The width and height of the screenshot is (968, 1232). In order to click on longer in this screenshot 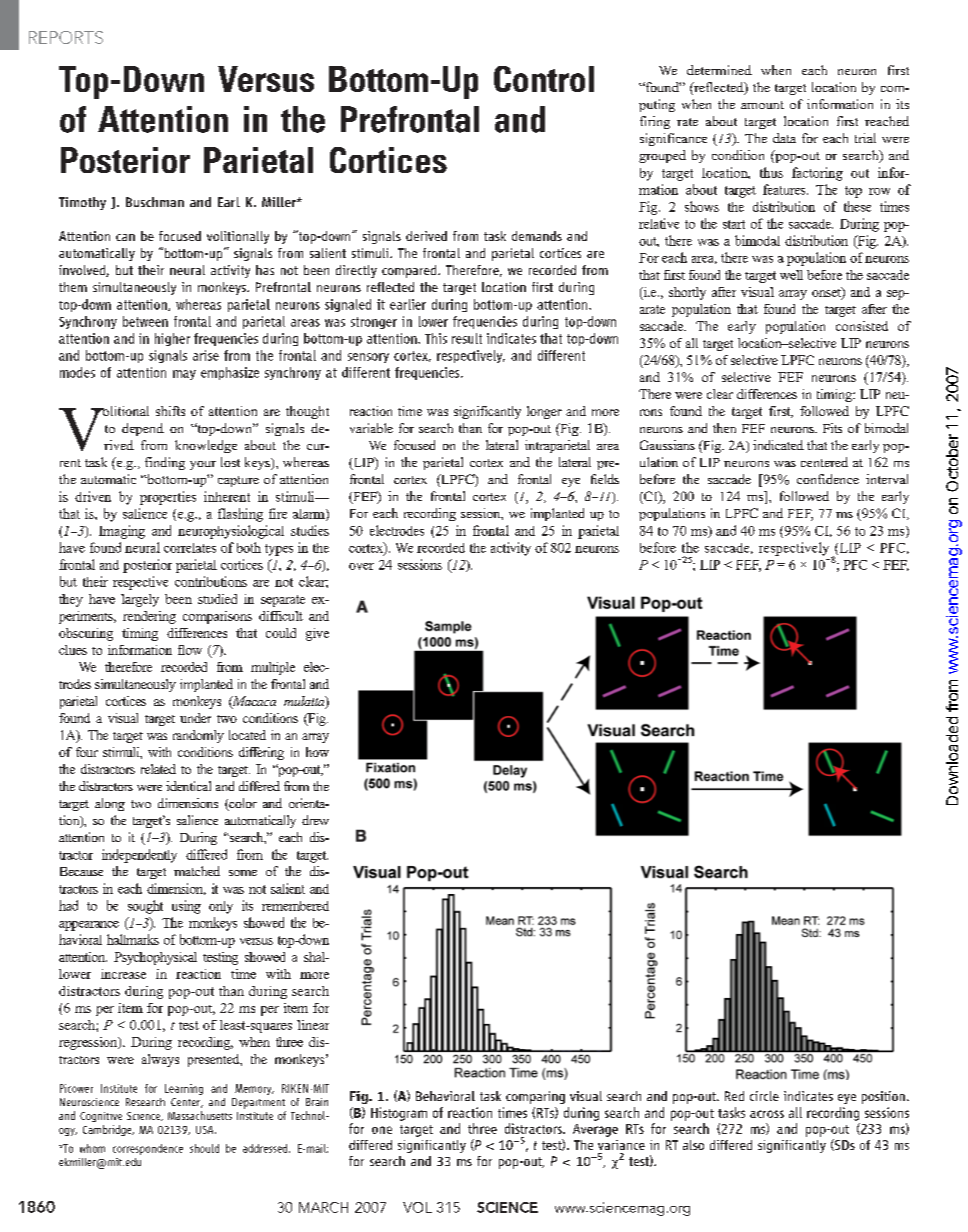, I will do `click(544, 412)`.
